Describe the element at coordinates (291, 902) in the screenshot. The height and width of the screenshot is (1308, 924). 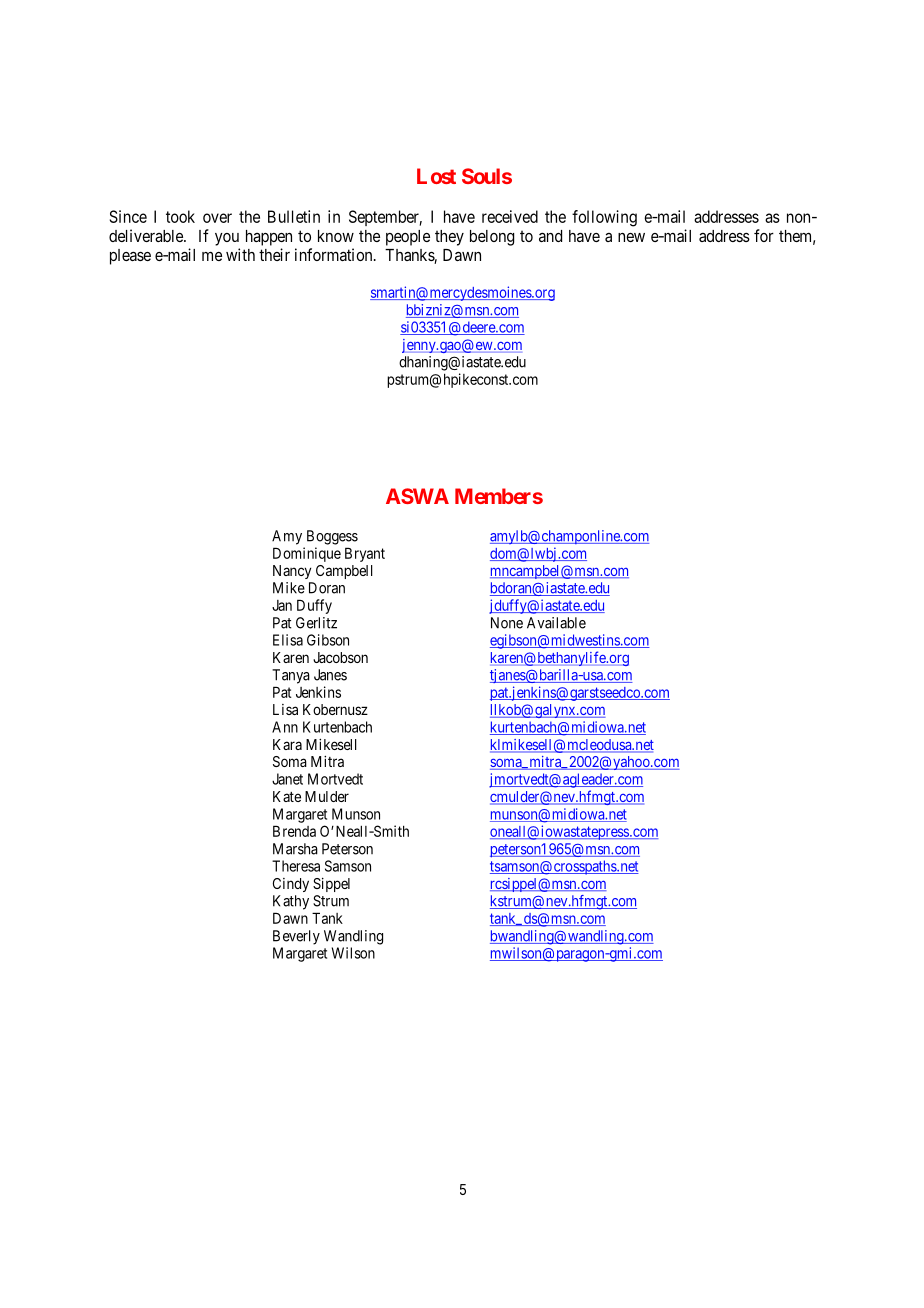
I see `Kathy` at that location.
